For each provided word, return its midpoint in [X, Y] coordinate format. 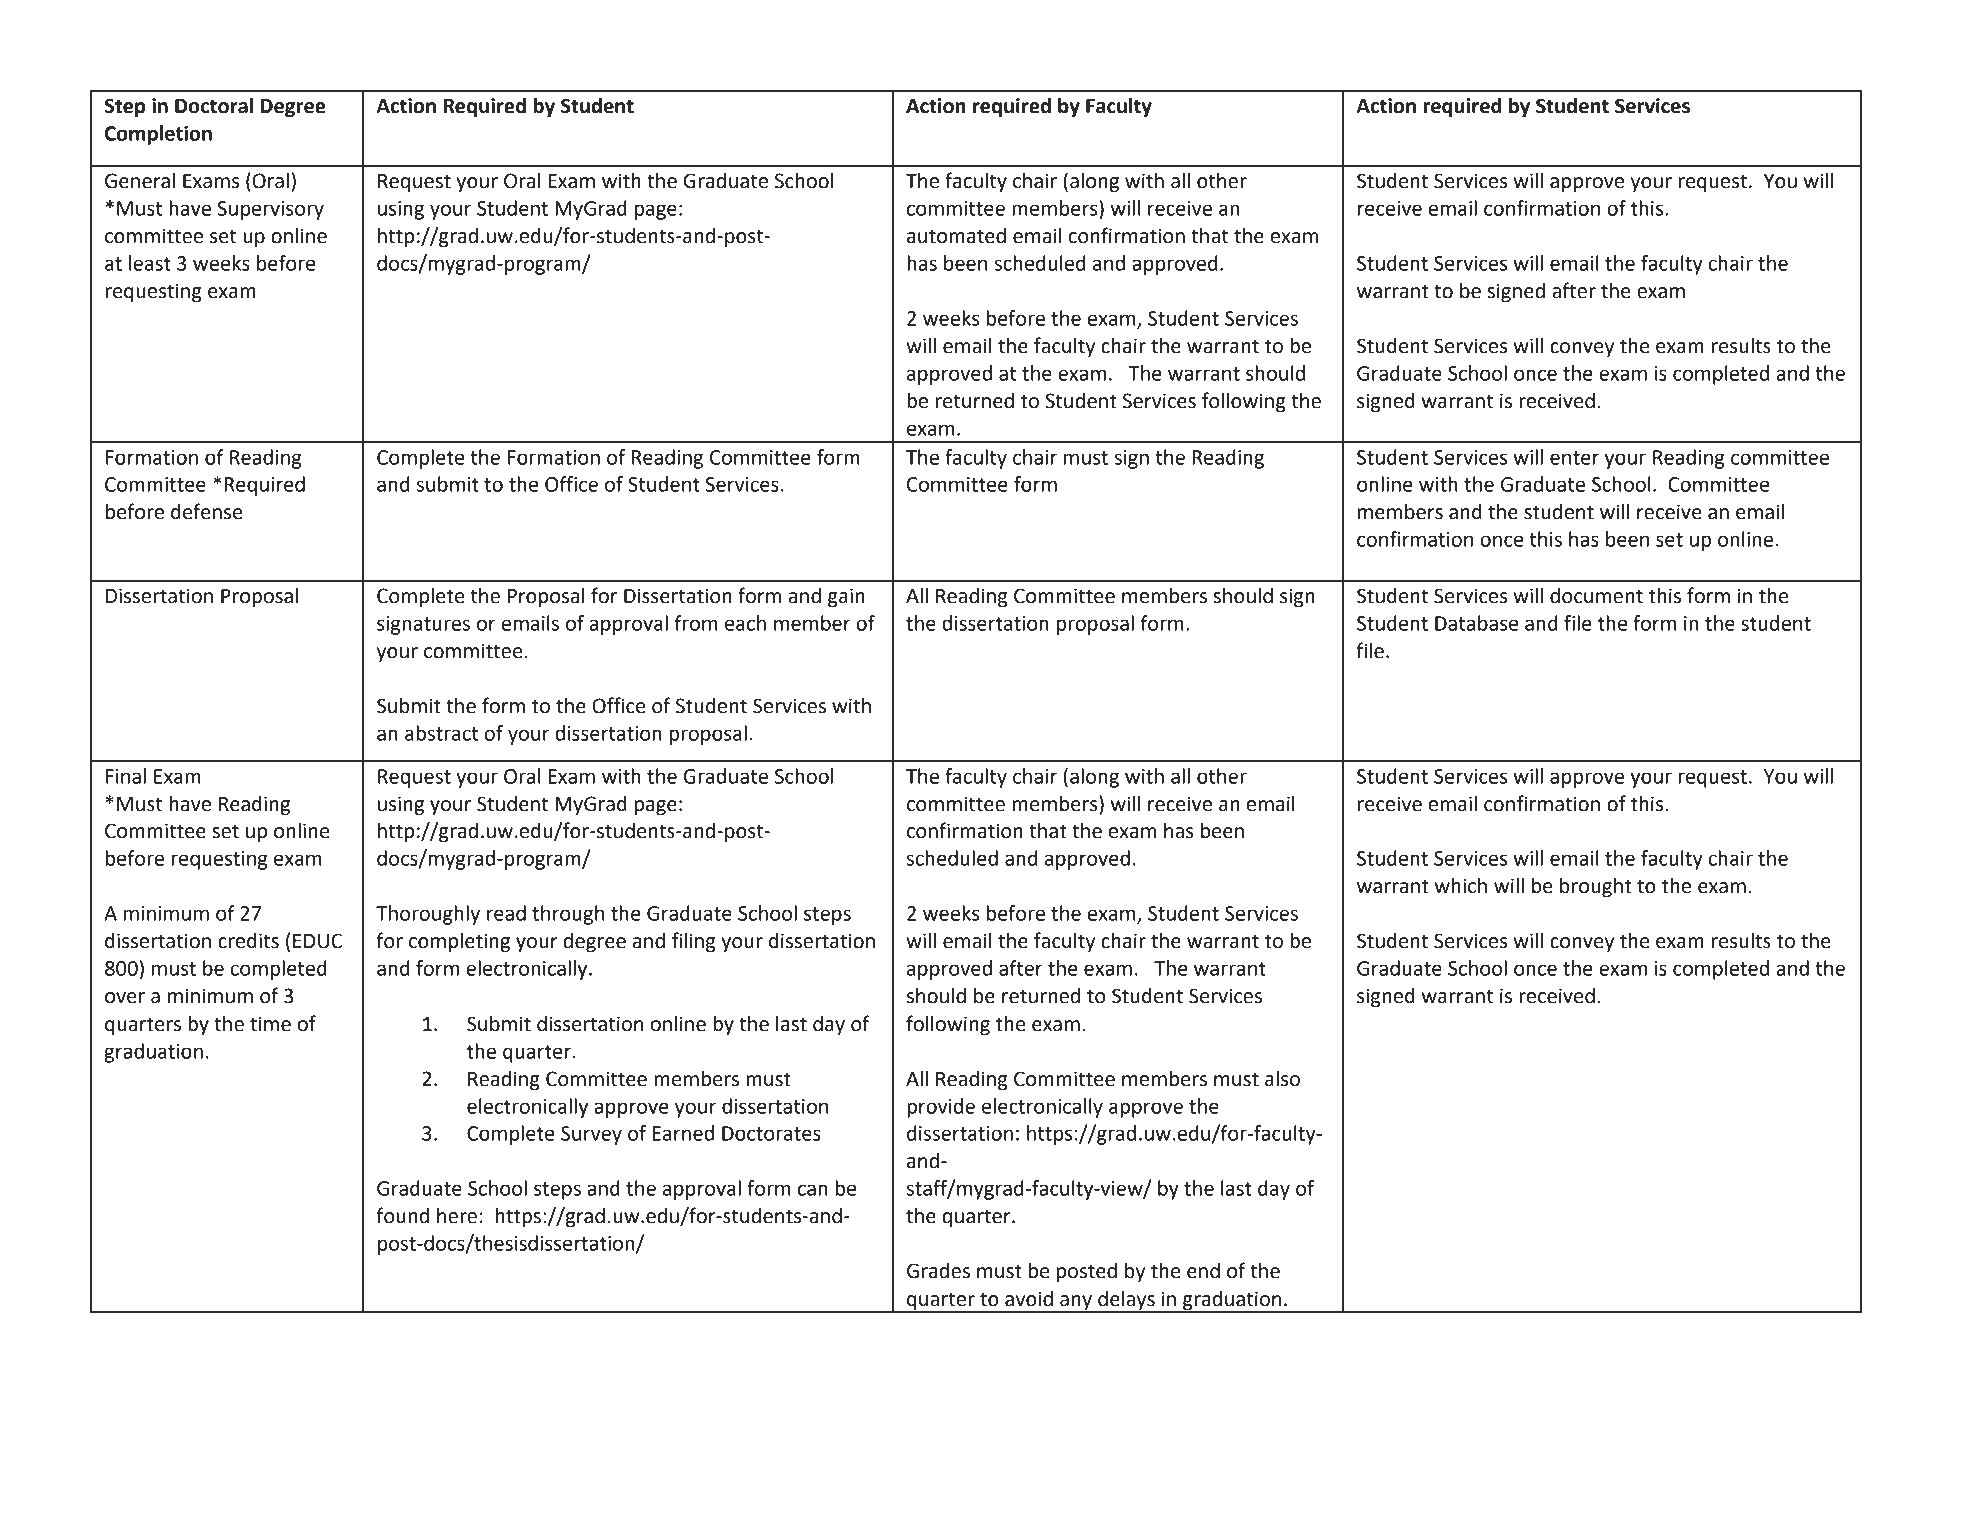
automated [956, 236]
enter [1574, 458]
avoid [1029, 1299]
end [1203, 1271]
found [402, 1215]
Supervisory [271, 210]
